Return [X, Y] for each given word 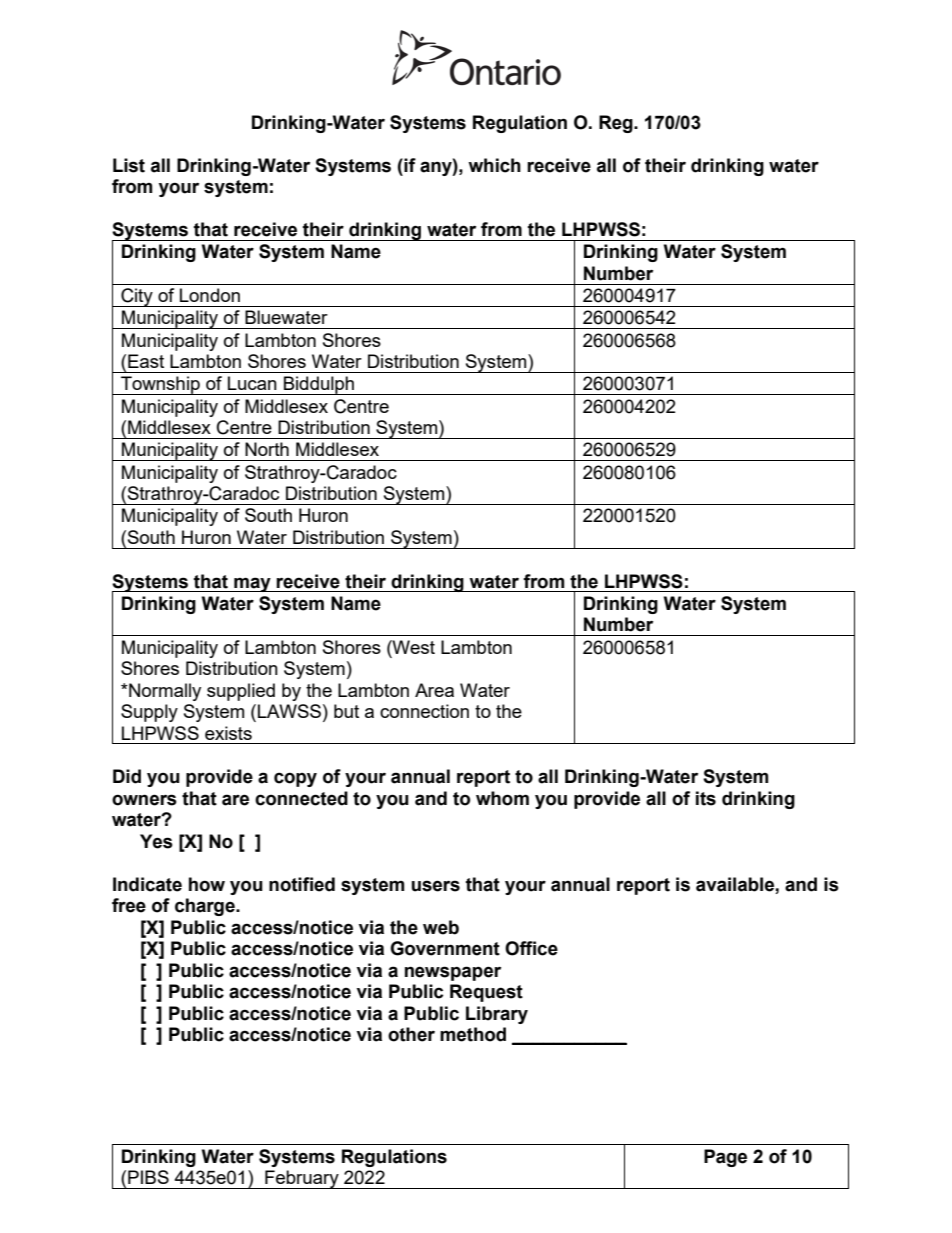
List [129, 165]
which [494, 165]
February [302, 1179]
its [706, 798]
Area [434, 690]
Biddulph [319, 385]
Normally [164, 692]
